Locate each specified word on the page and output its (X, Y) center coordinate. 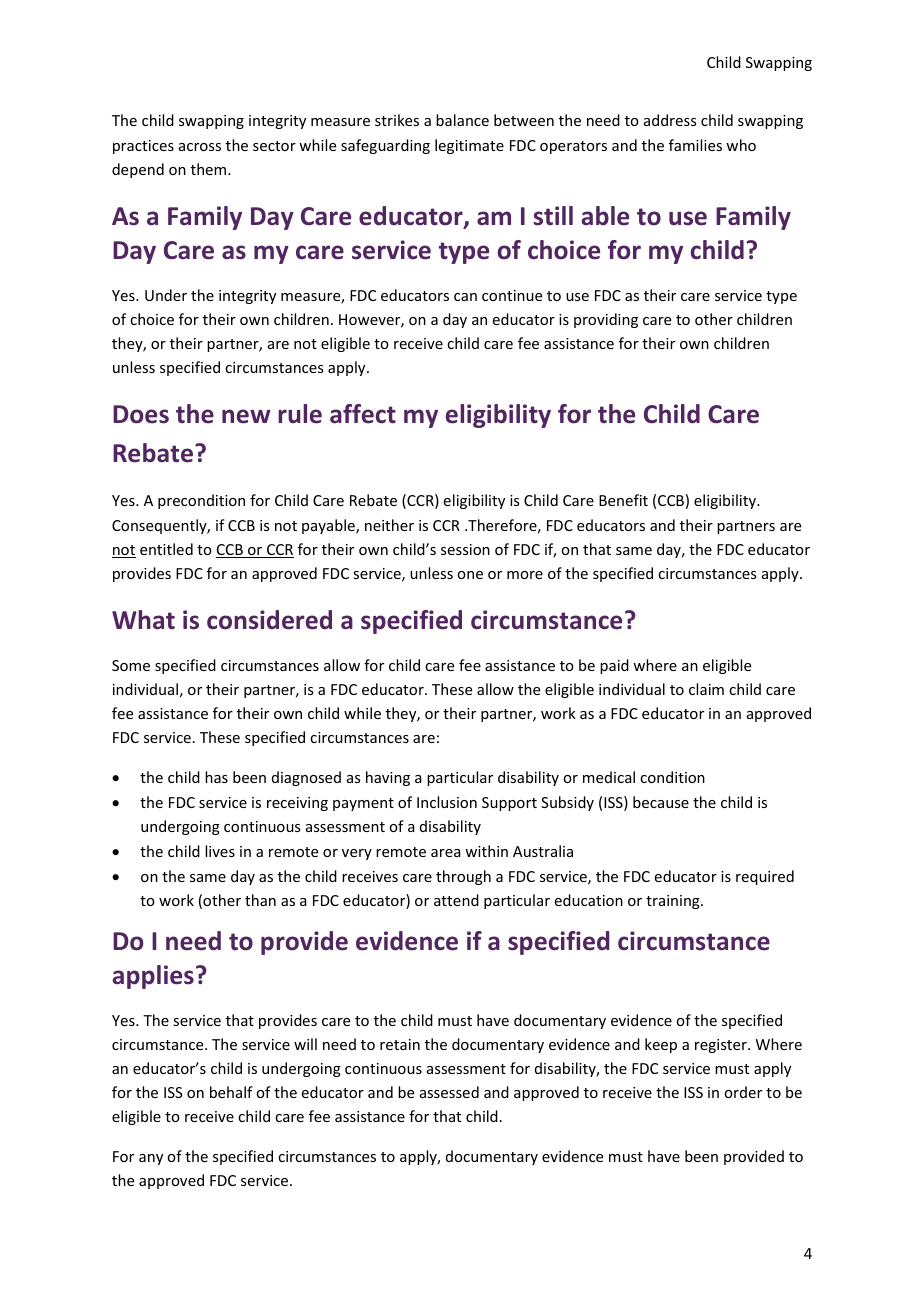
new (246, 416)
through (463, 877)
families (695, 145)
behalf (231, 1092)
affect (363, 414)
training (674, 902)
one (470, 575)
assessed (449, 1092)
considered (269, 620)
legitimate (469, 146)
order (743, 1092)
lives (220, 851)
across (200, 147)
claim (706, 689)
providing (606, 320)
